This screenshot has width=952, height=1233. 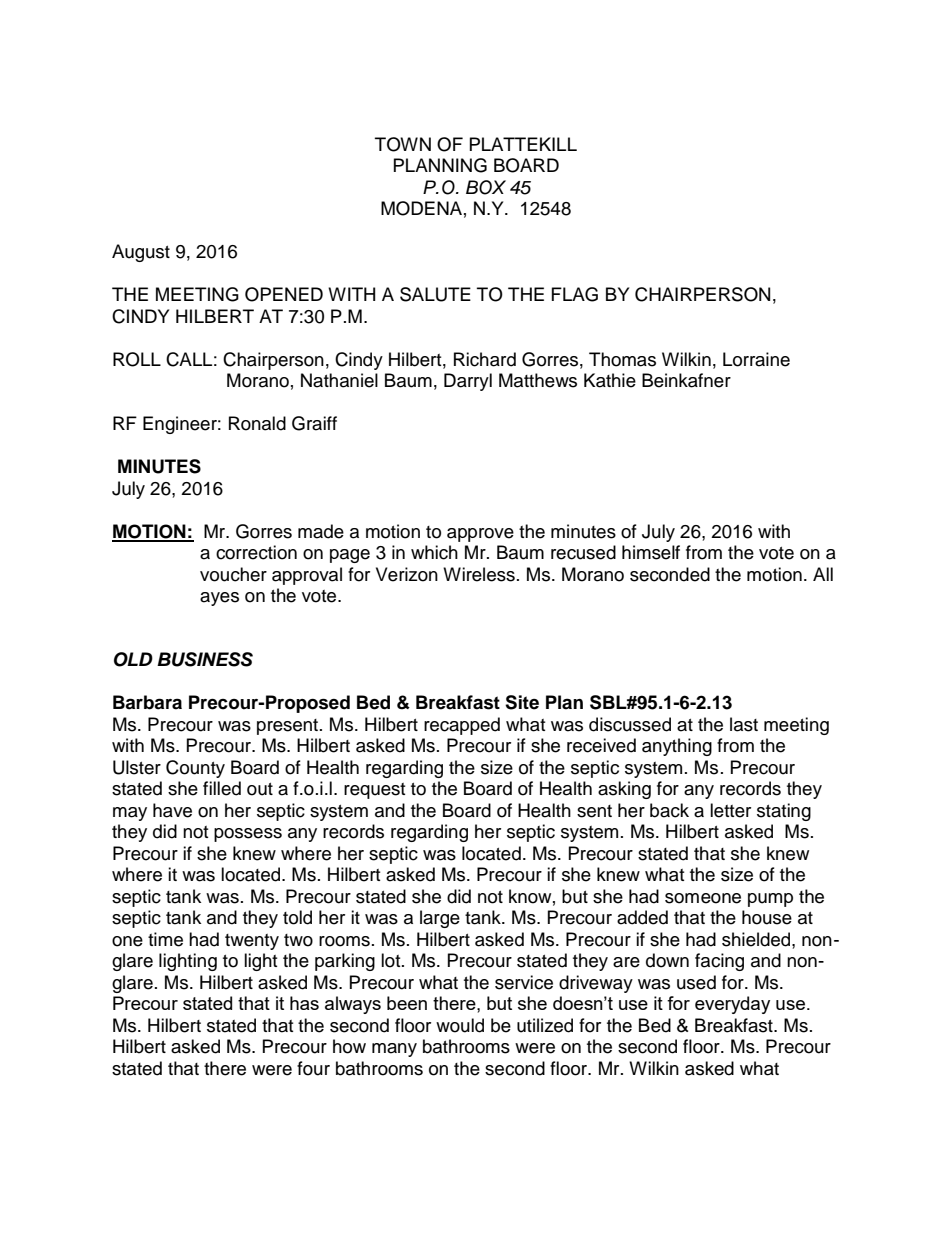 I want to click on Ronald, so click(x=257, y=423).
